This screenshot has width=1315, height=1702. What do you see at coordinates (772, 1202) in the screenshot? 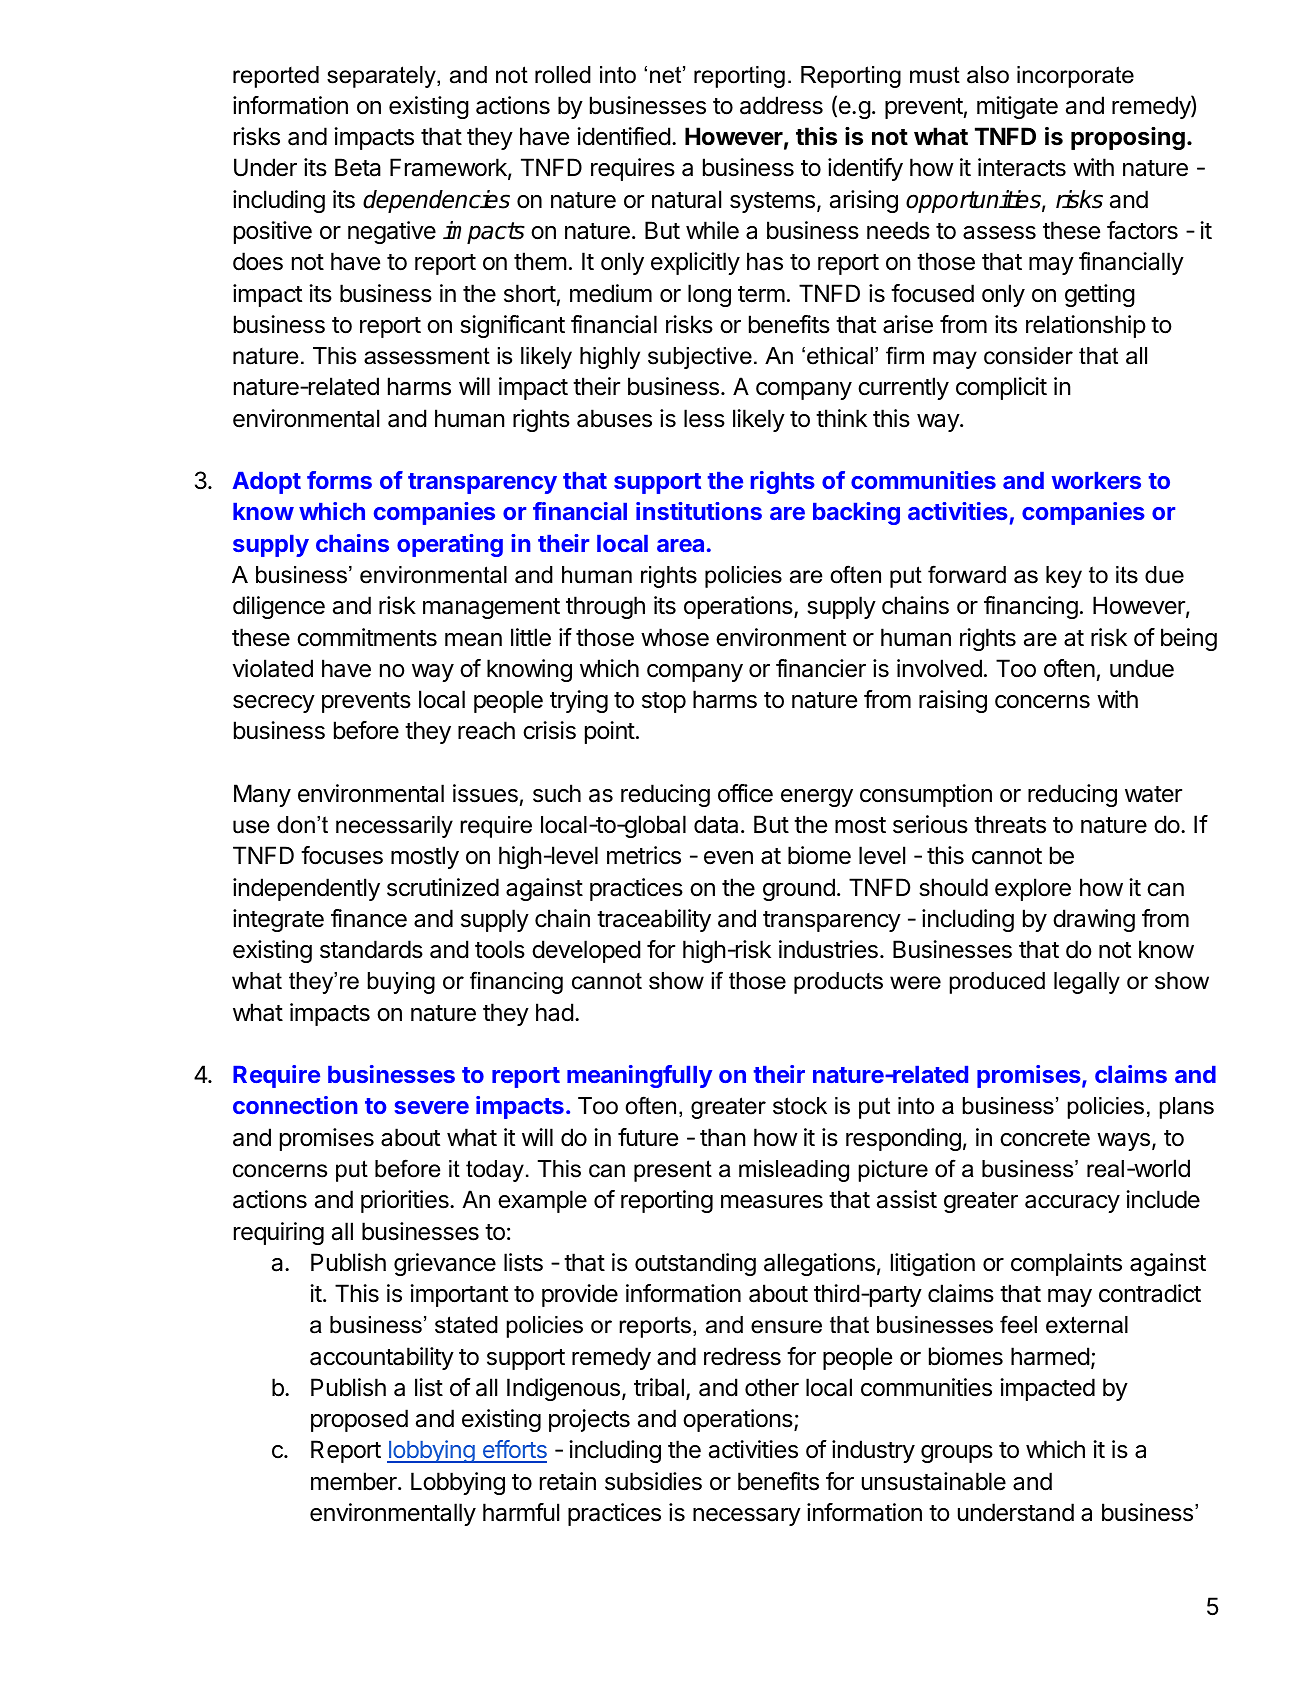
I see `measures` at bounding box center [772, 1202].
